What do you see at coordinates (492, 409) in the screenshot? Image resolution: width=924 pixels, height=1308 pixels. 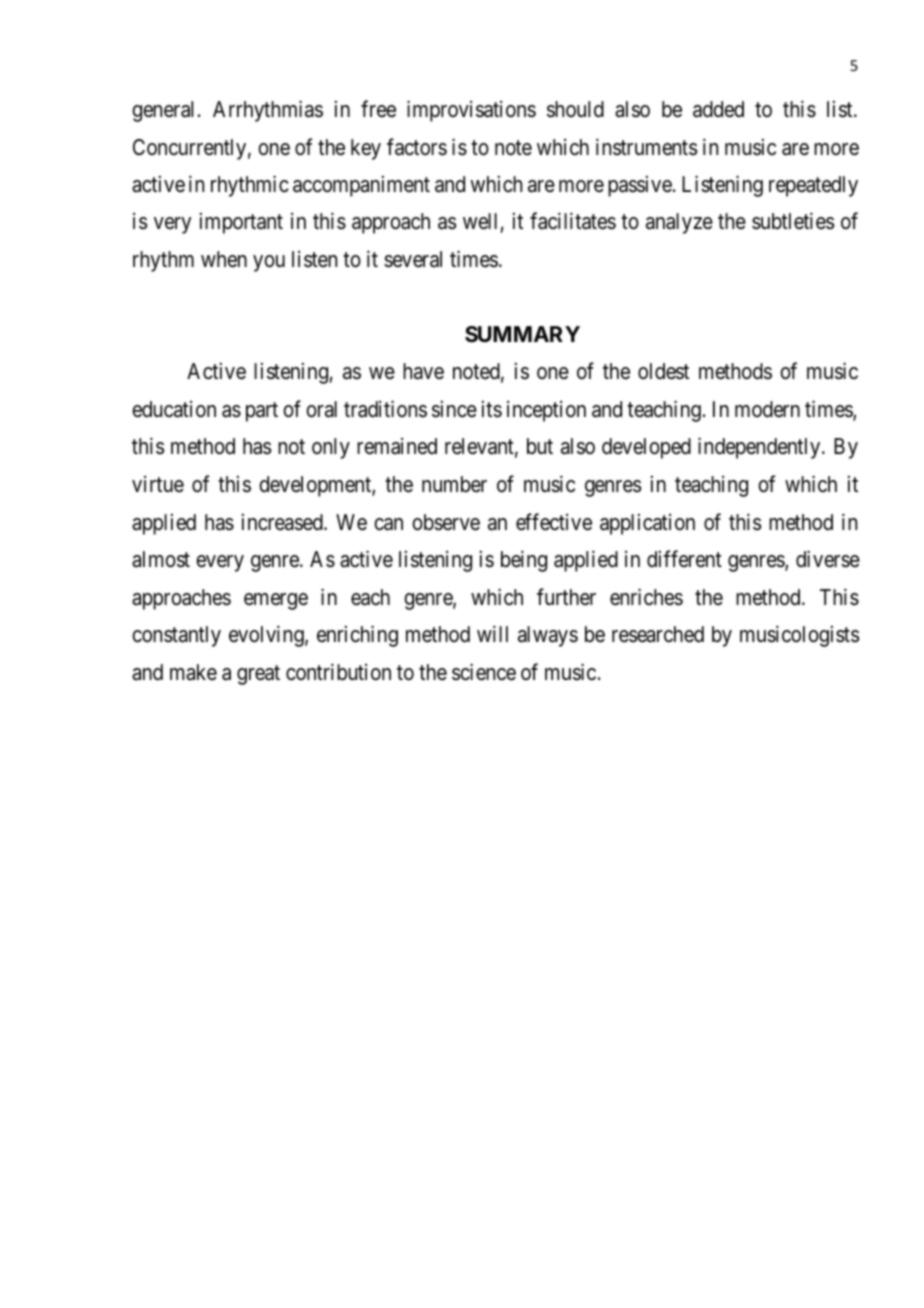 I see `its` at bounding box center [492, 409].
